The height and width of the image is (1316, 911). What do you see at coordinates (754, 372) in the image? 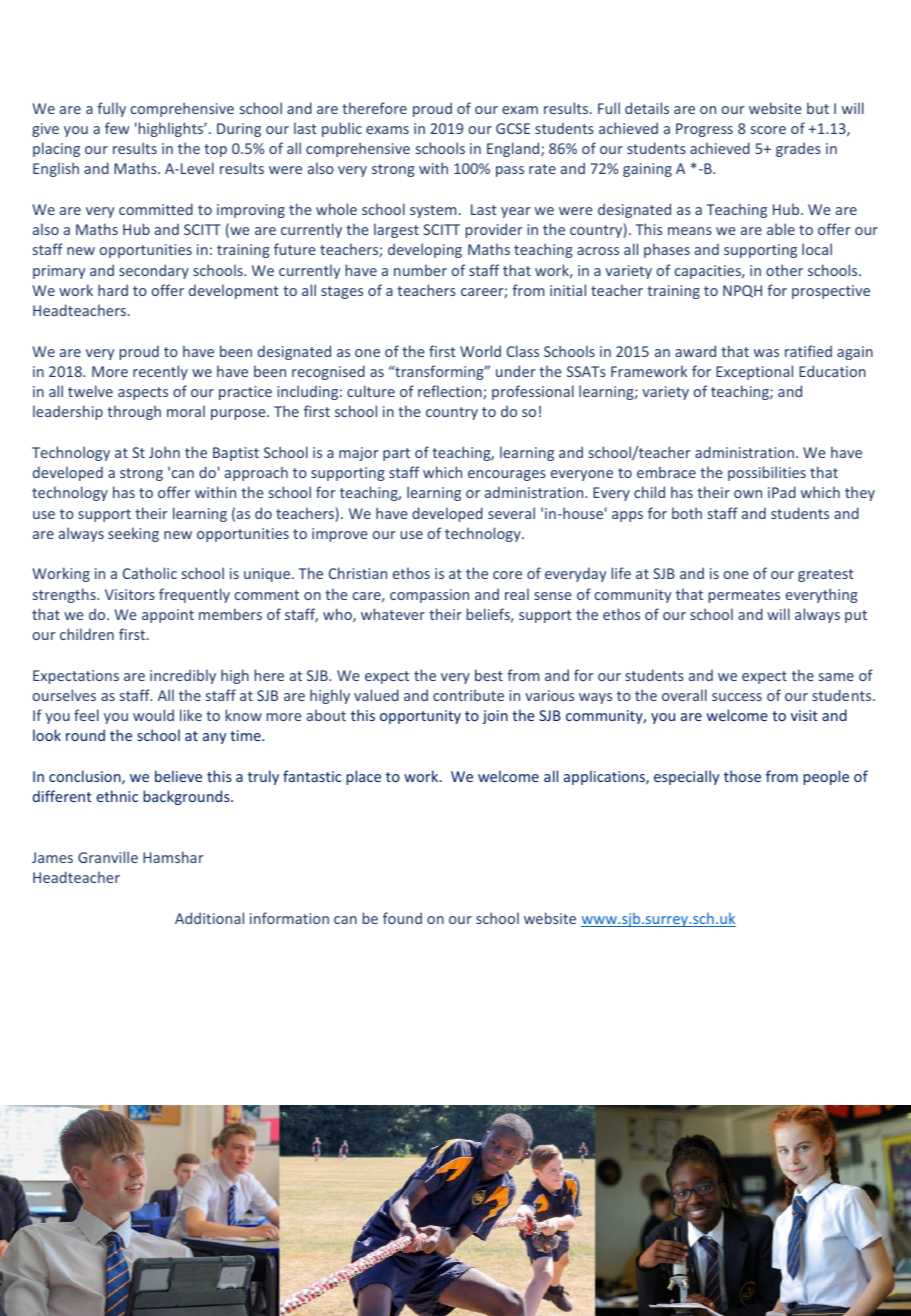
I see `Exceptional` at bounding box center [754, 372].
